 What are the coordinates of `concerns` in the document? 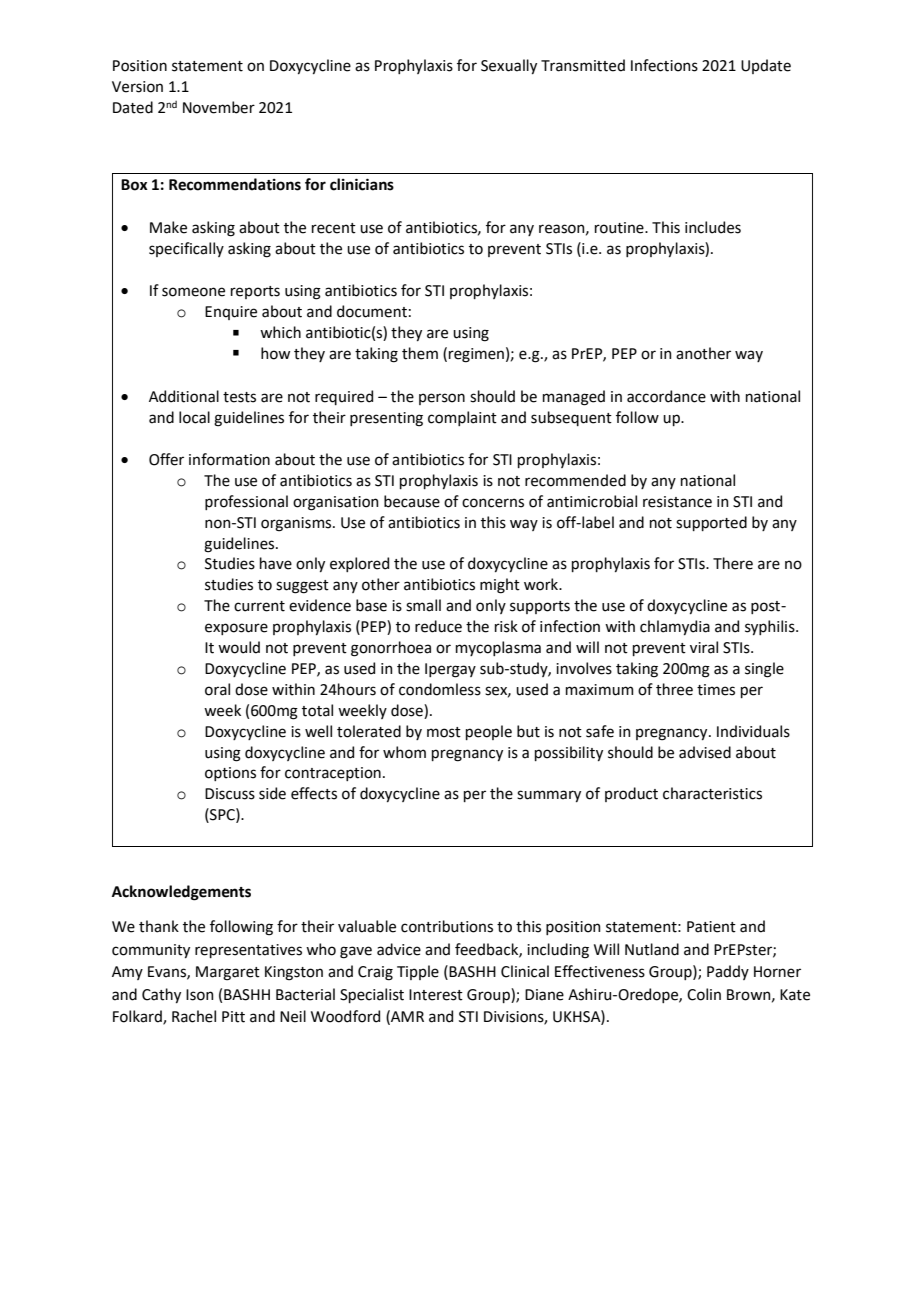 It's located at (493, 503).
